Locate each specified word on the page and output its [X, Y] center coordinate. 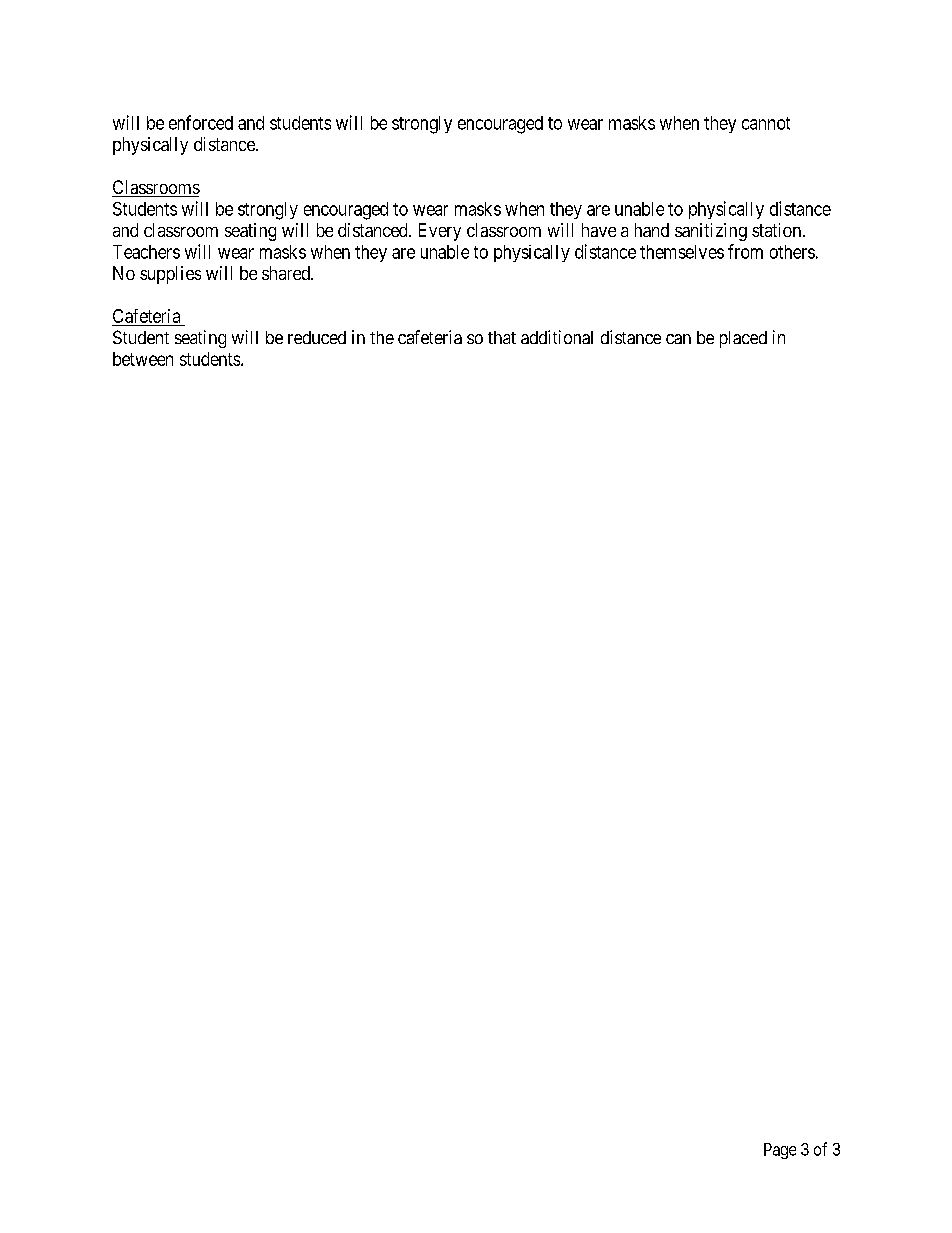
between [143, 359]
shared [287, 273]
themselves [682, 252]
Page [780, 1151]
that [502, 337]
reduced [317, 337]
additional [557, 337]
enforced [201, 122]
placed [743, 339]
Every [440, 232]
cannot [766, 123]
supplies [170, 275]
